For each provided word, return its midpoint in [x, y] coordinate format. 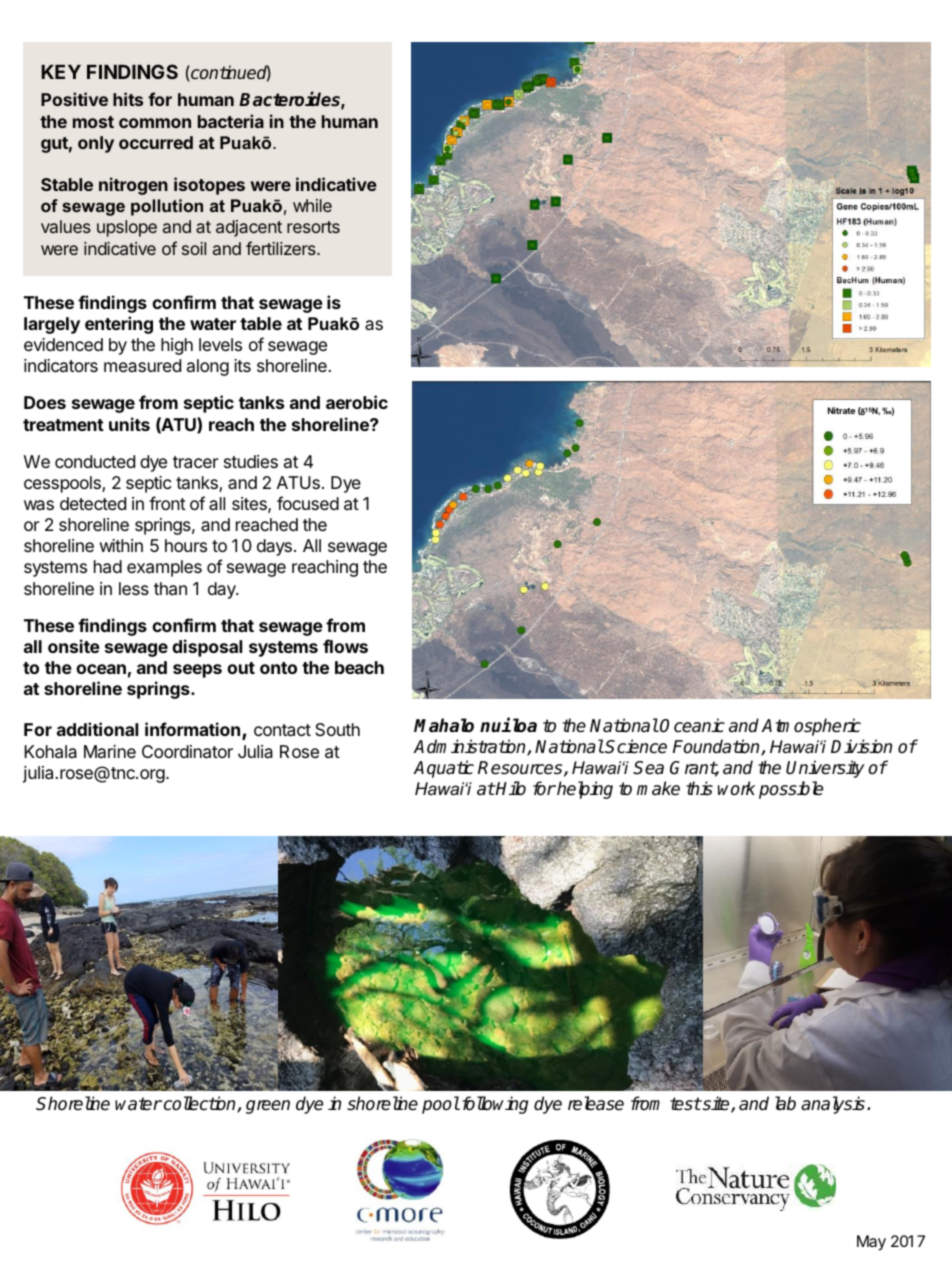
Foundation [717, 747]
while [312, 205]
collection [199, 1104]
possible [791, 790]
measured [142, 365]
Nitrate [841, 410]
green [268, 1107]
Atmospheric [811, 727]
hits [128, 99]
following [493, 1105]
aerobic [357, 402]
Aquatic [444, 769]
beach [359, 667]
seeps [197, 671]
